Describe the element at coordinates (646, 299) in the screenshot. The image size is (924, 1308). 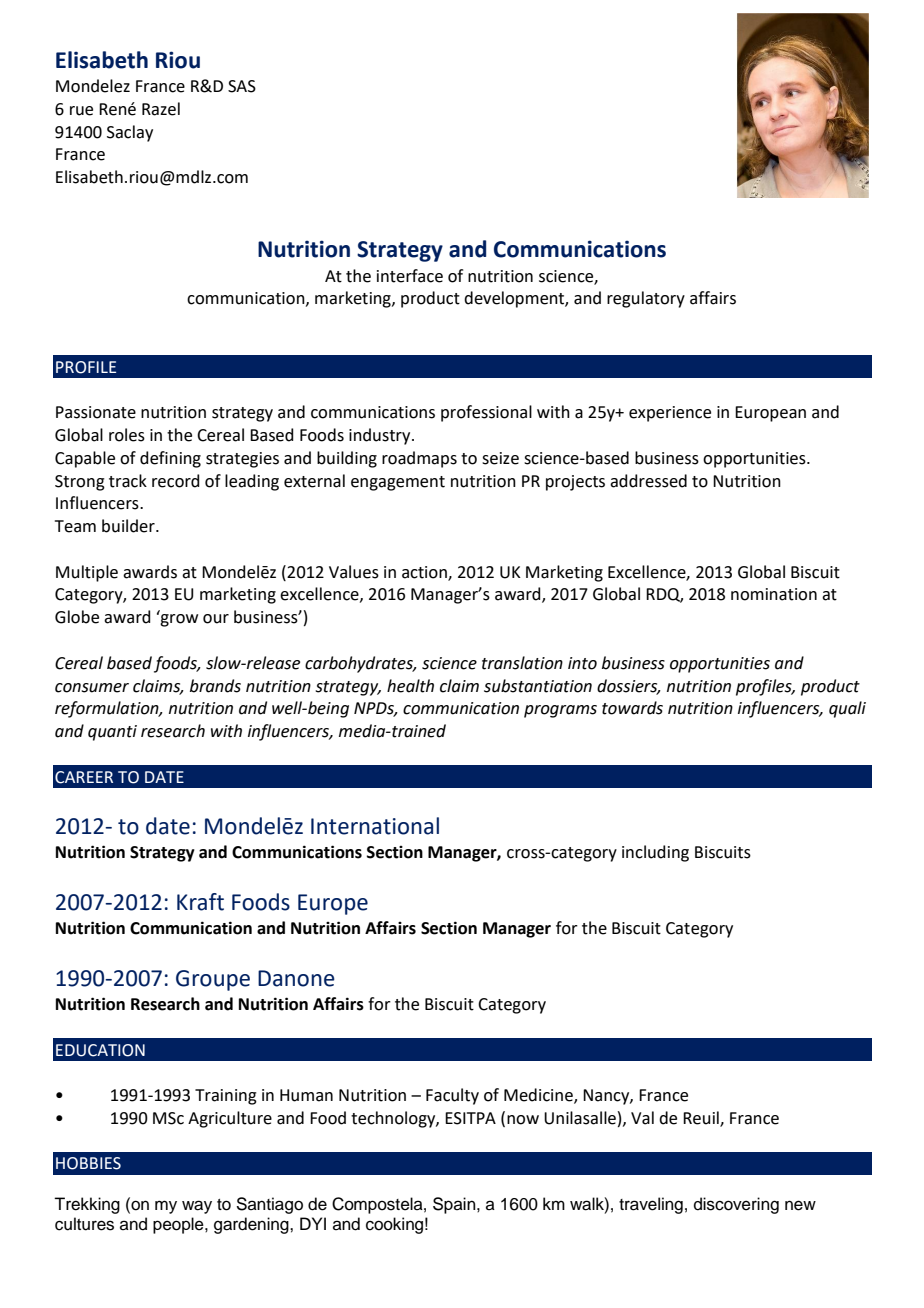
I see `regulatory` at that location.
